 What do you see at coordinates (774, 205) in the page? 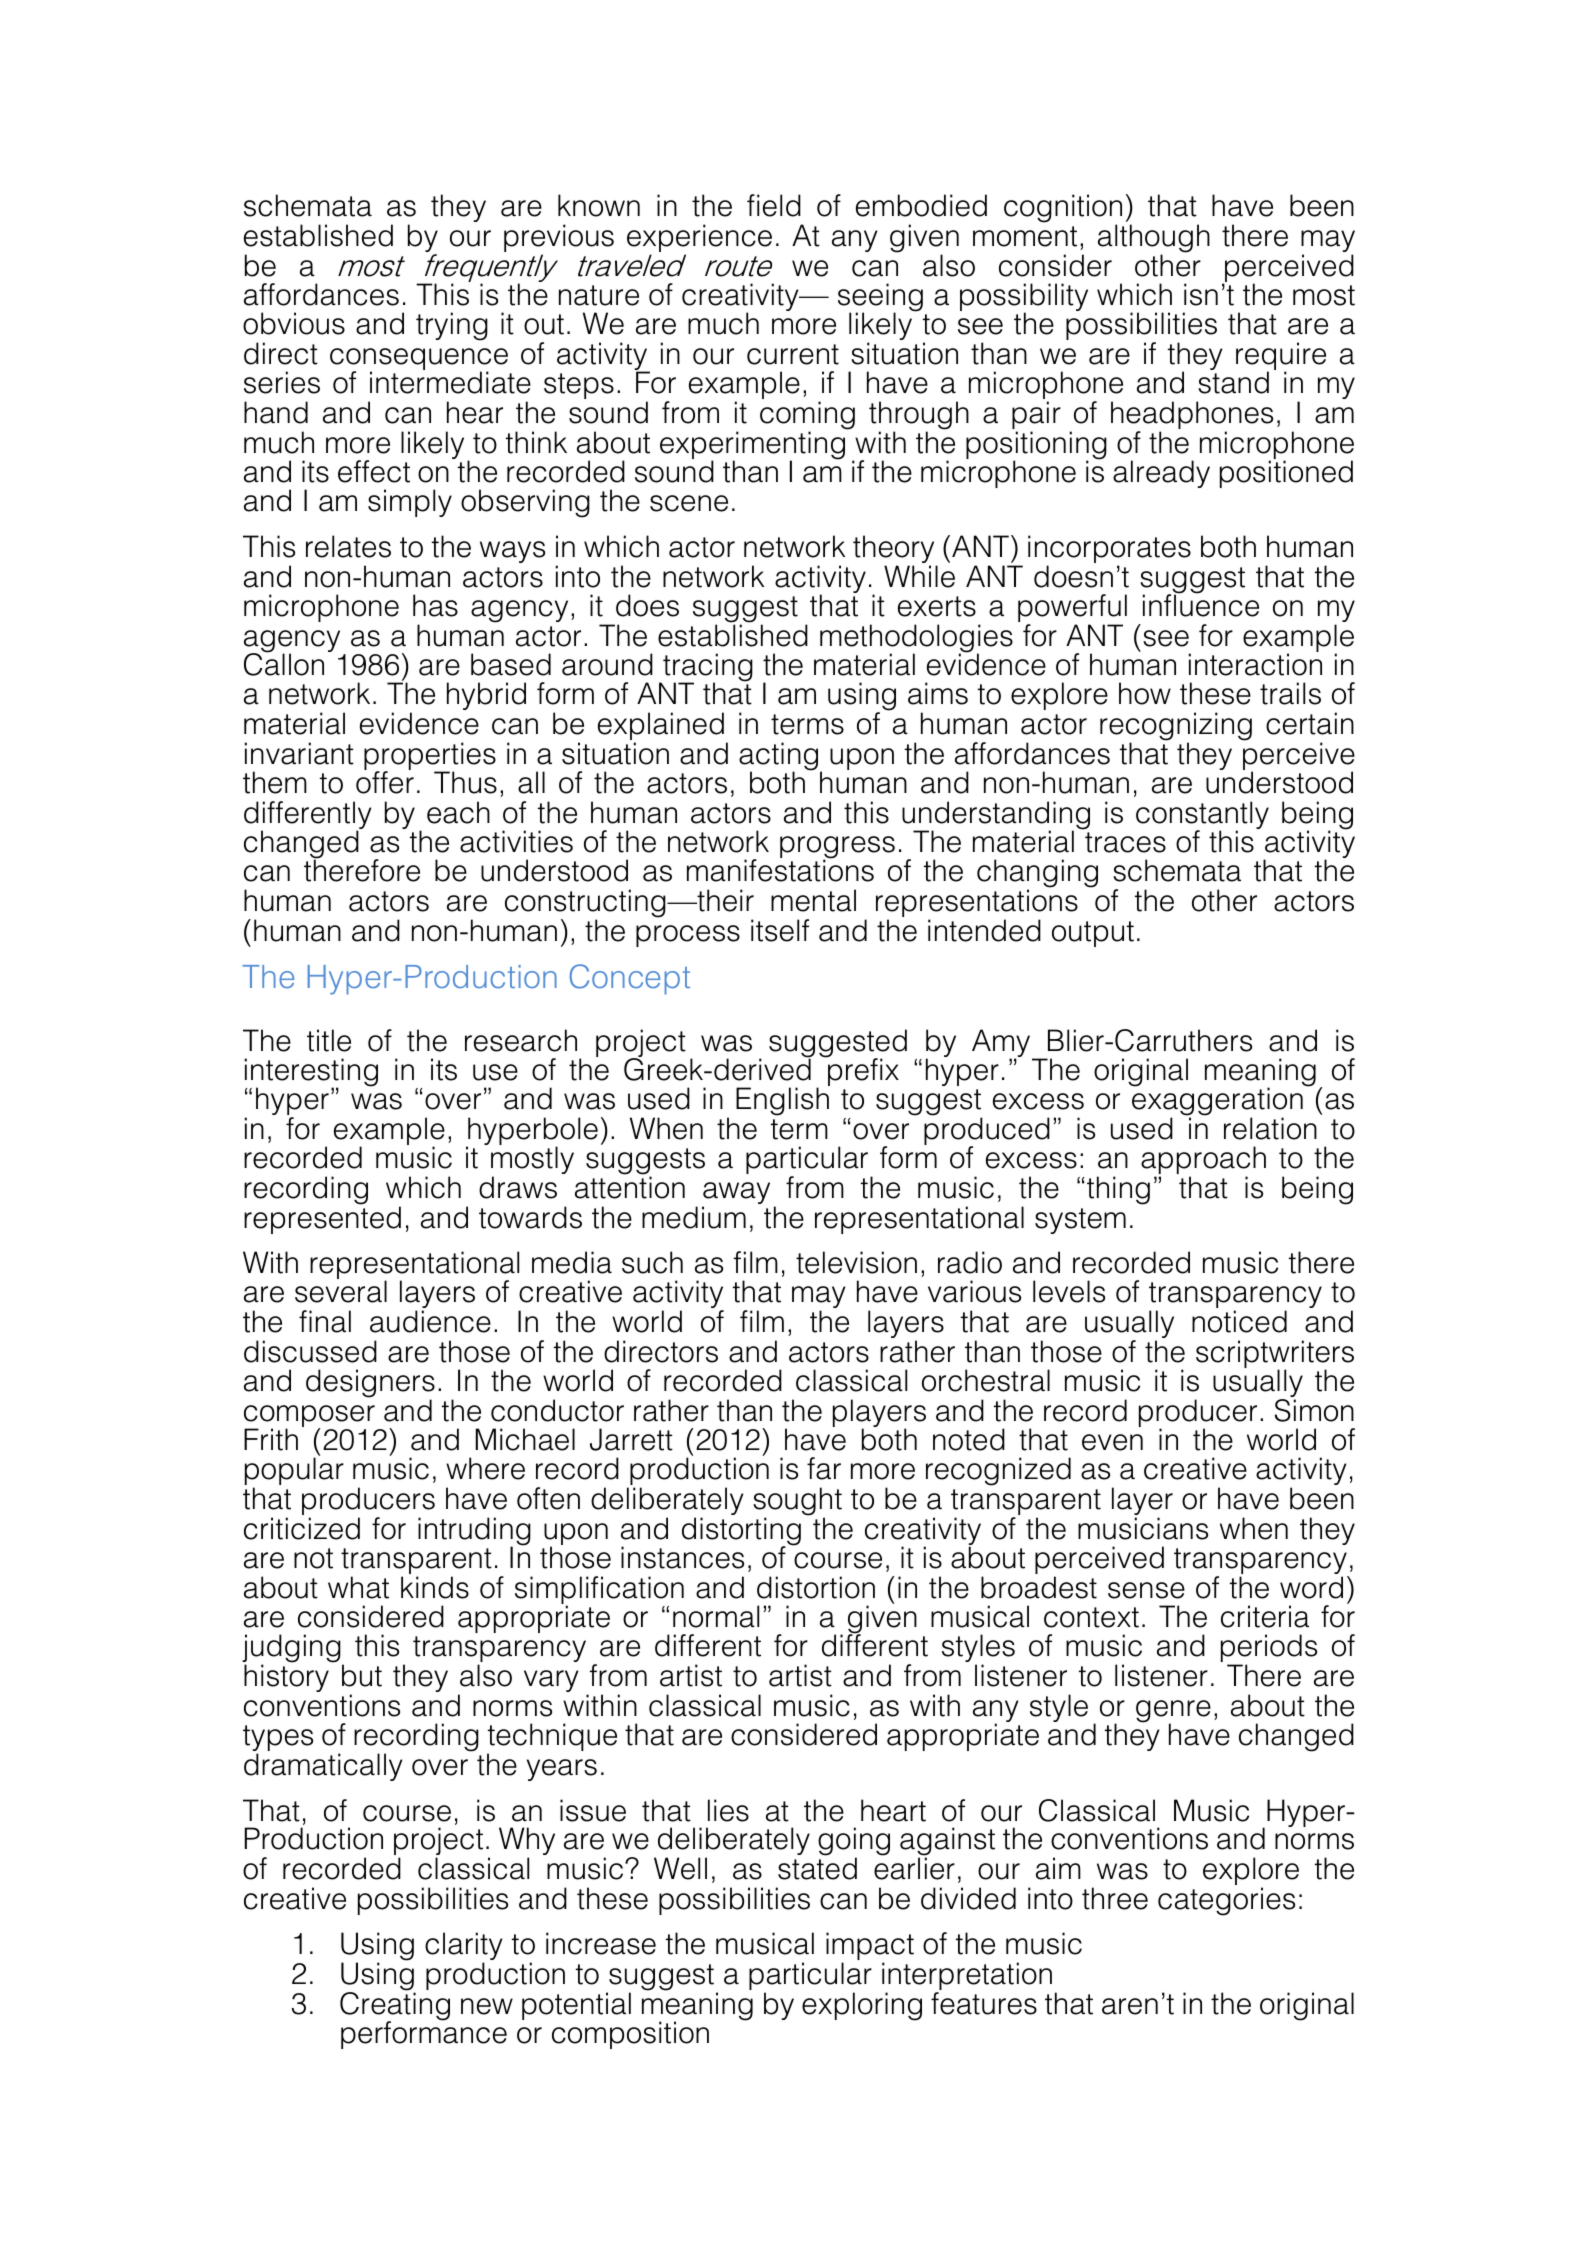
I see `field` at bounding box center [774, 205].
